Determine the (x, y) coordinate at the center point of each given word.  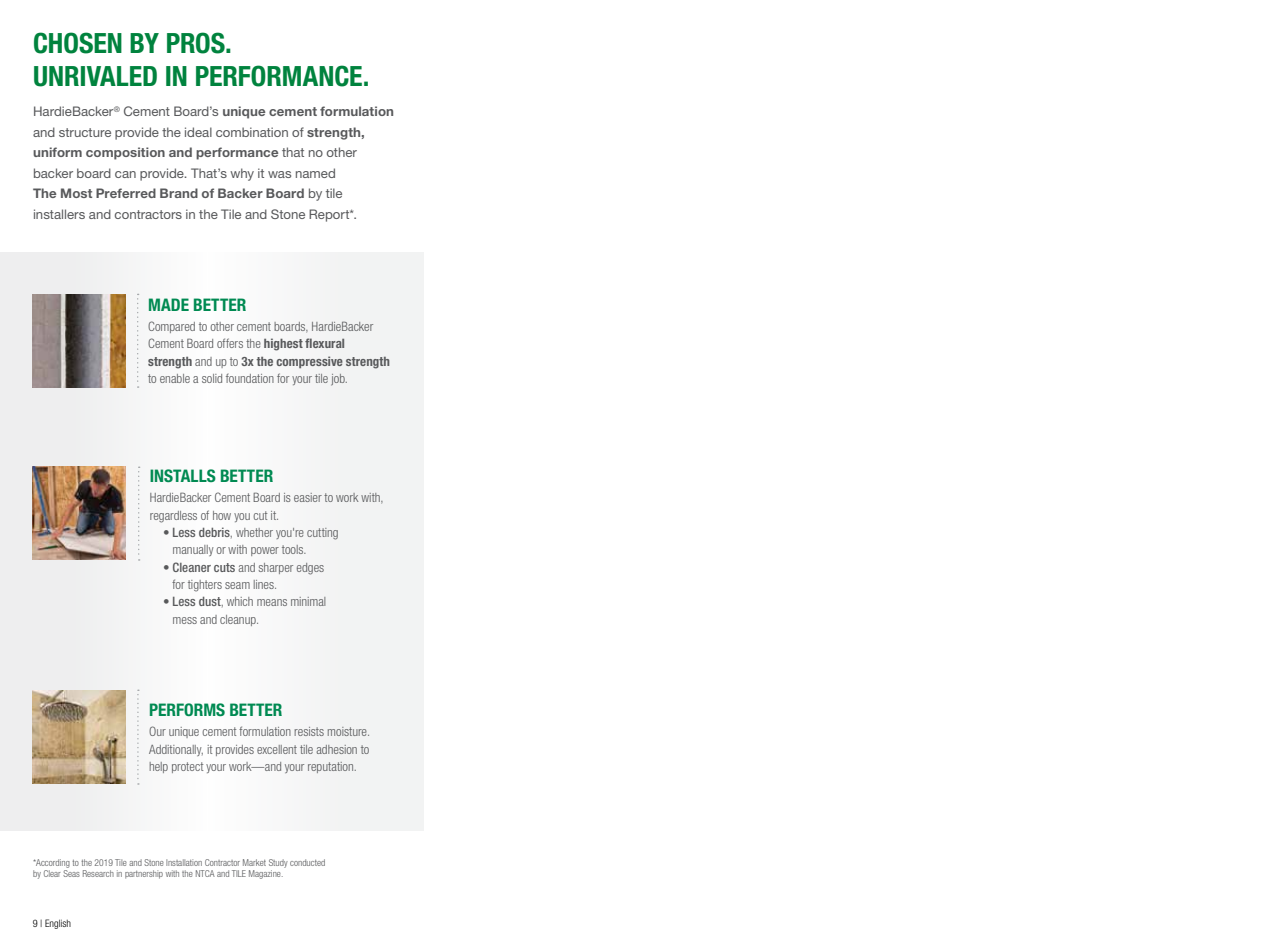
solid (212, 378)
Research (98, 873)
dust (211, 602)
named (315, 173)
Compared (171, 327)
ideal (198, 132)
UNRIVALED (95, 76)
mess (185, 620)
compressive (309, 362)
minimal (308, 601)
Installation (184, 862)
